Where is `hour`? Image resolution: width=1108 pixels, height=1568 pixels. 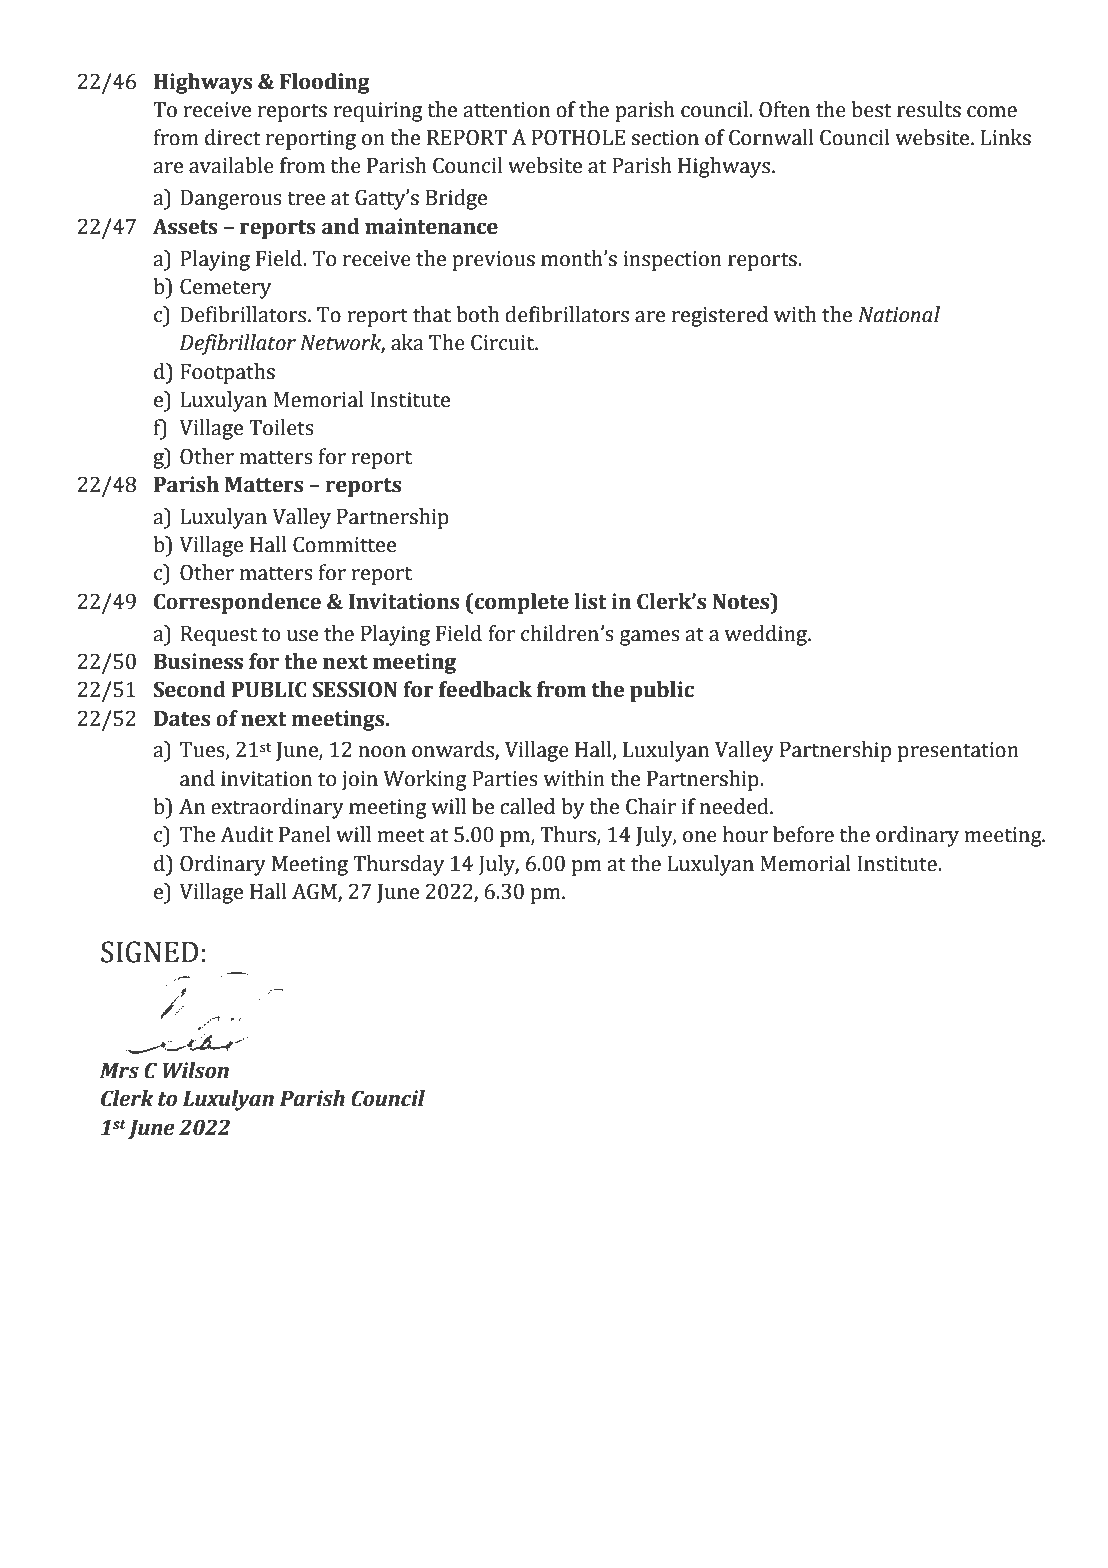 hour is located at coordinates (745, 834).
